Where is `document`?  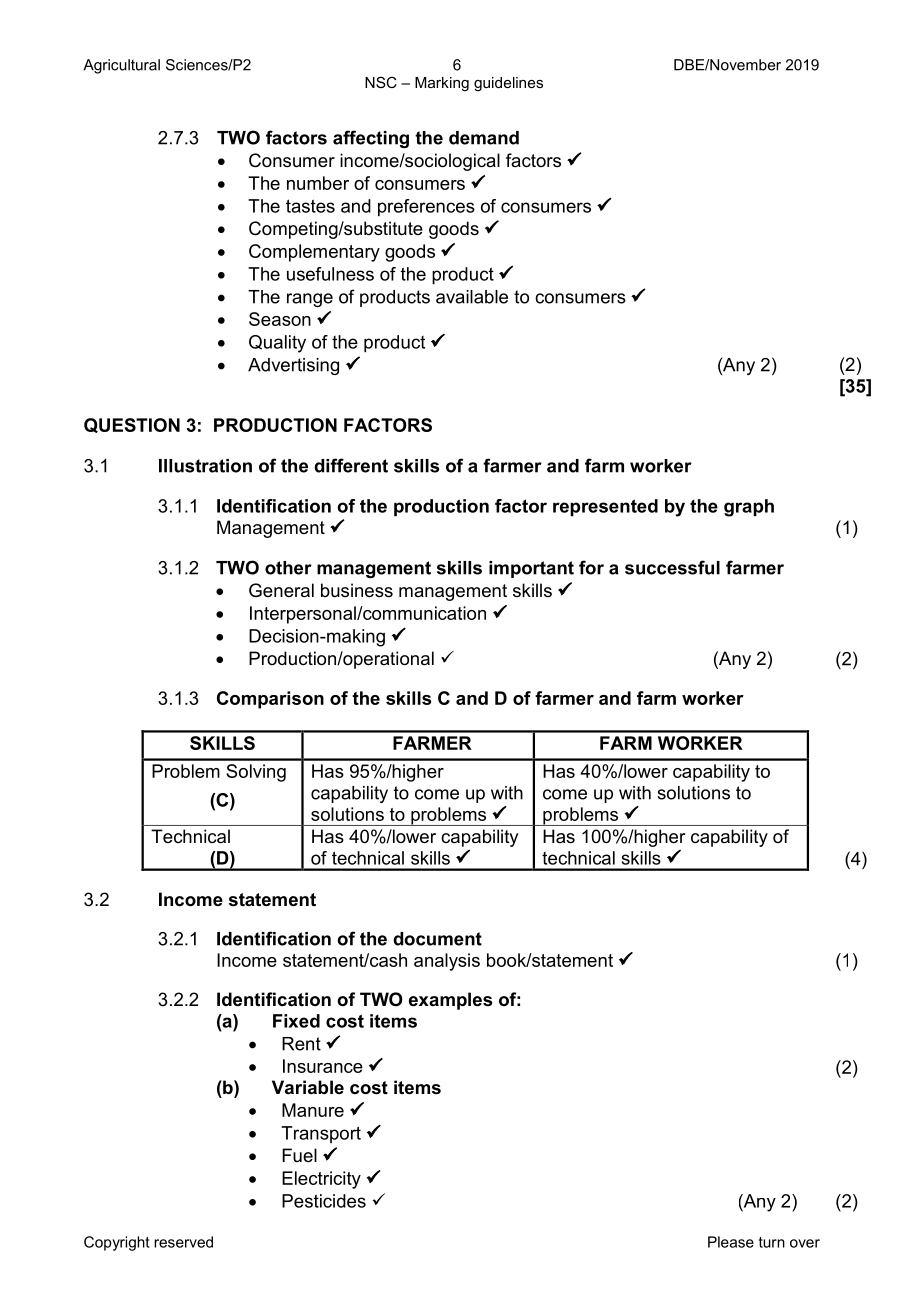
document is located at coordinates (437, 939).
